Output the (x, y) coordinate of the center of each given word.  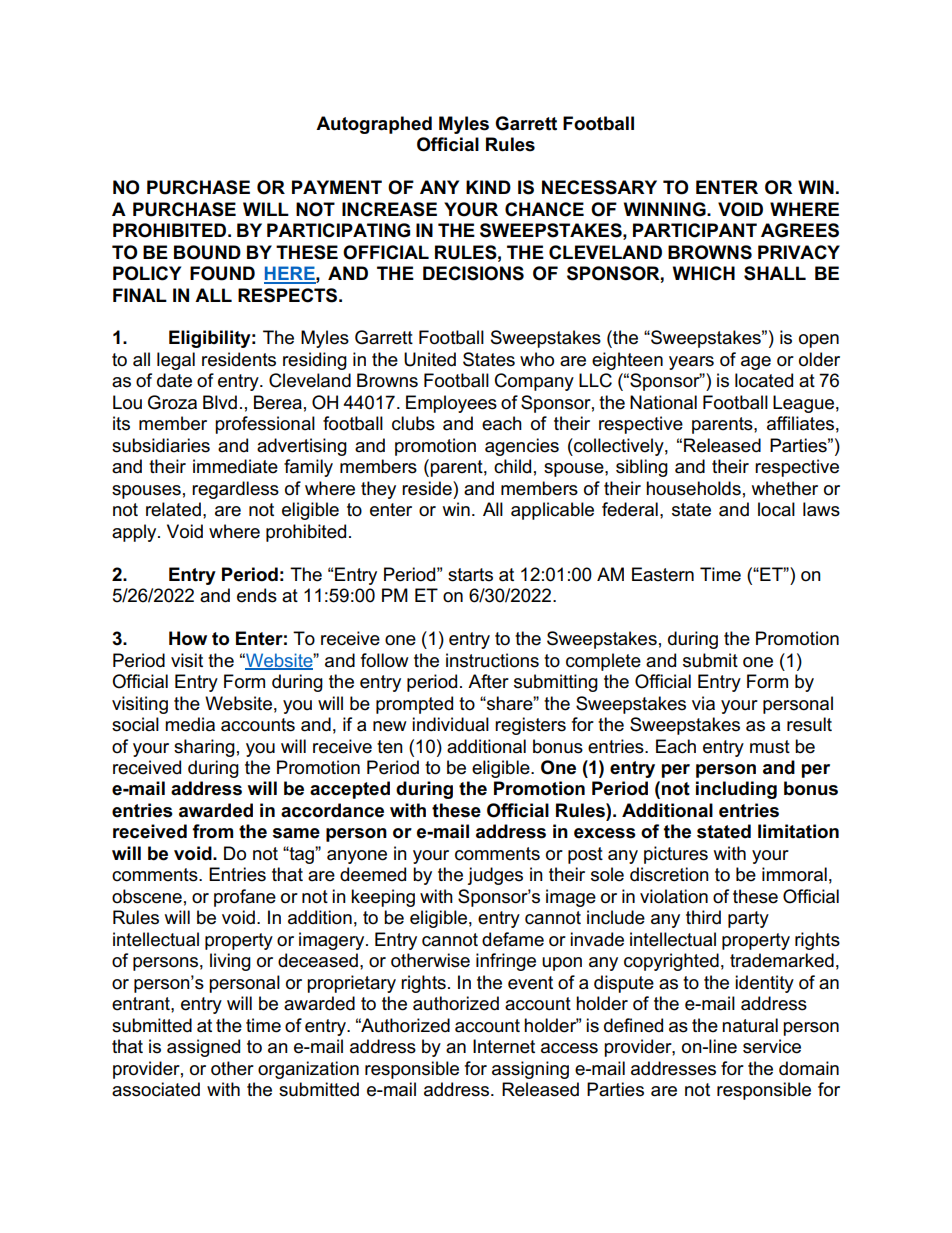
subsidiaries (161, 445)
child (512, 466)
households (693, 488)
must (770, 747)
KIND (488, 187)
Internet (504, 1046)
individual (450, 724)
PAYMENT (337, 187)
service (772, 1046)
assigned (203, 1048)
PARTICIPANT (695, 230)
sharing (204, 748)
